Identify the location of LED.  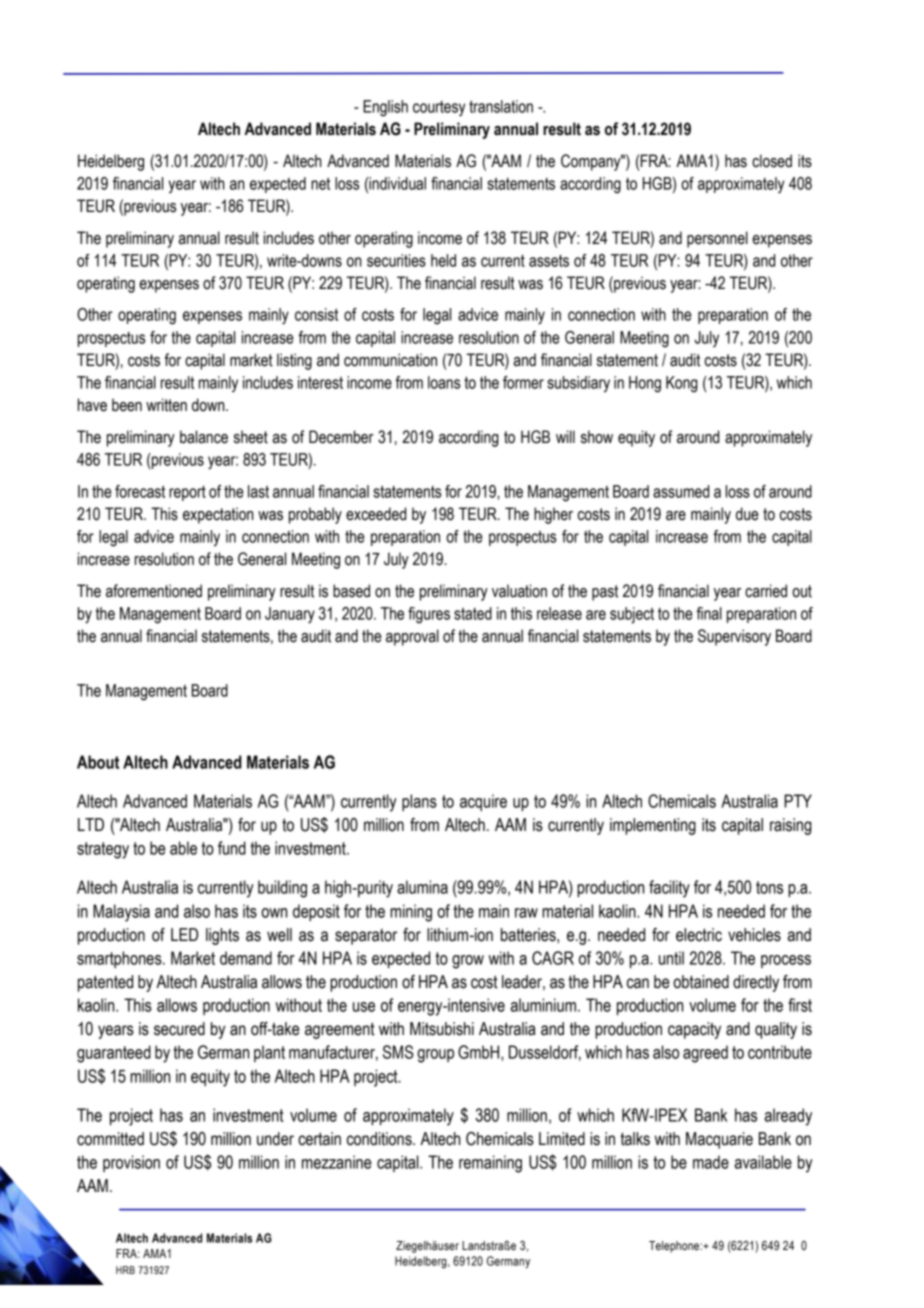
(184, 934).
